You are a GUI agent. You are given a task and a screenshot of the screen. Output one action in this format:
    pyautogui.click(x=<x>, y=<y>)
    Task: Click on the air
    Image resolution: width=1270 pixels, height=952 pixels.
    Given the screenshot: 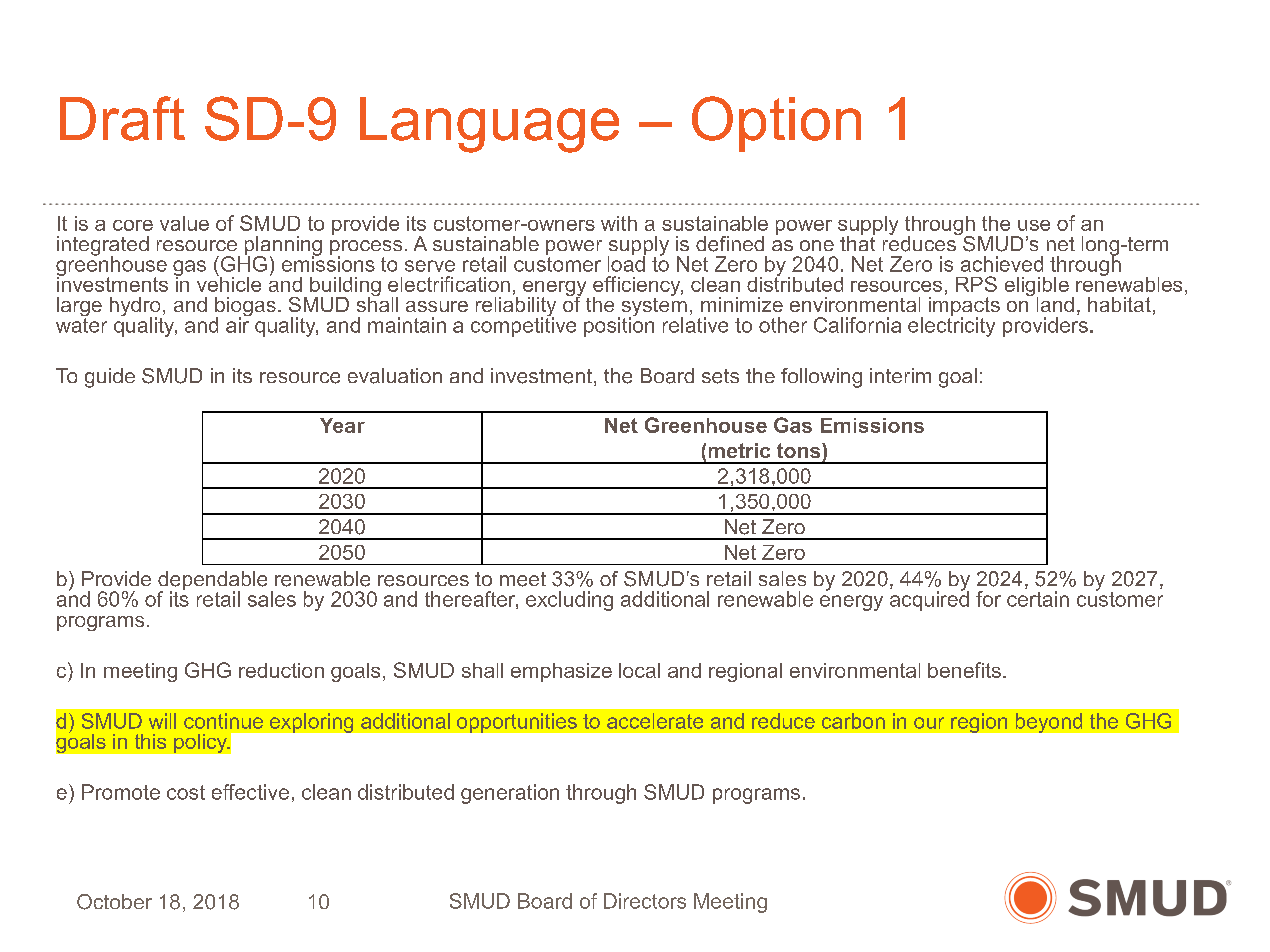 What is the action you would take?
    pyautogui.click(x=238, y=324)
